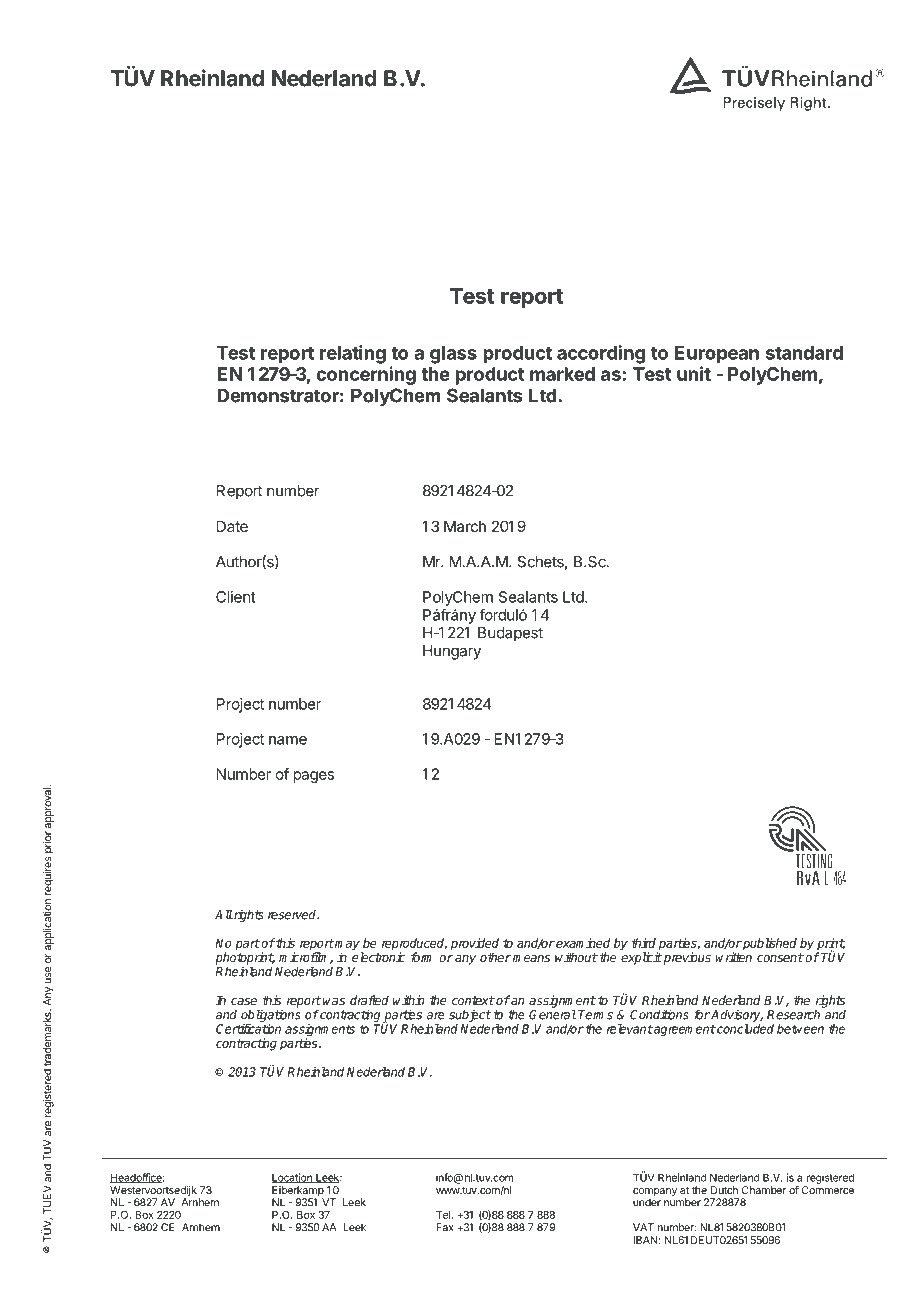 The height and width of the page is (1308, 924). Describe the element at coordinates (236, 597) in the page. I see `Client` at that location.
